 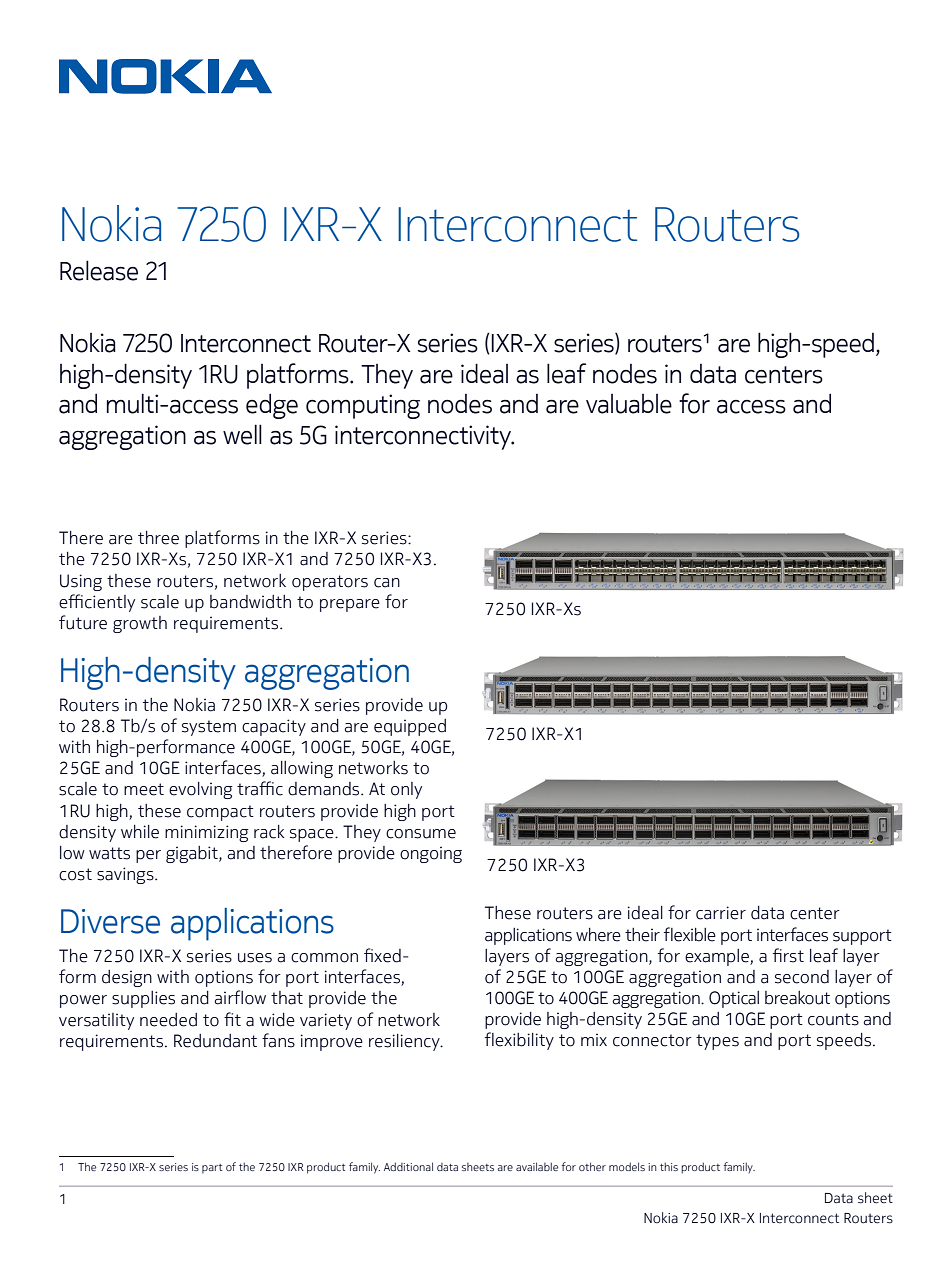 I want to click on valuable, so click(x=629, y=404).
